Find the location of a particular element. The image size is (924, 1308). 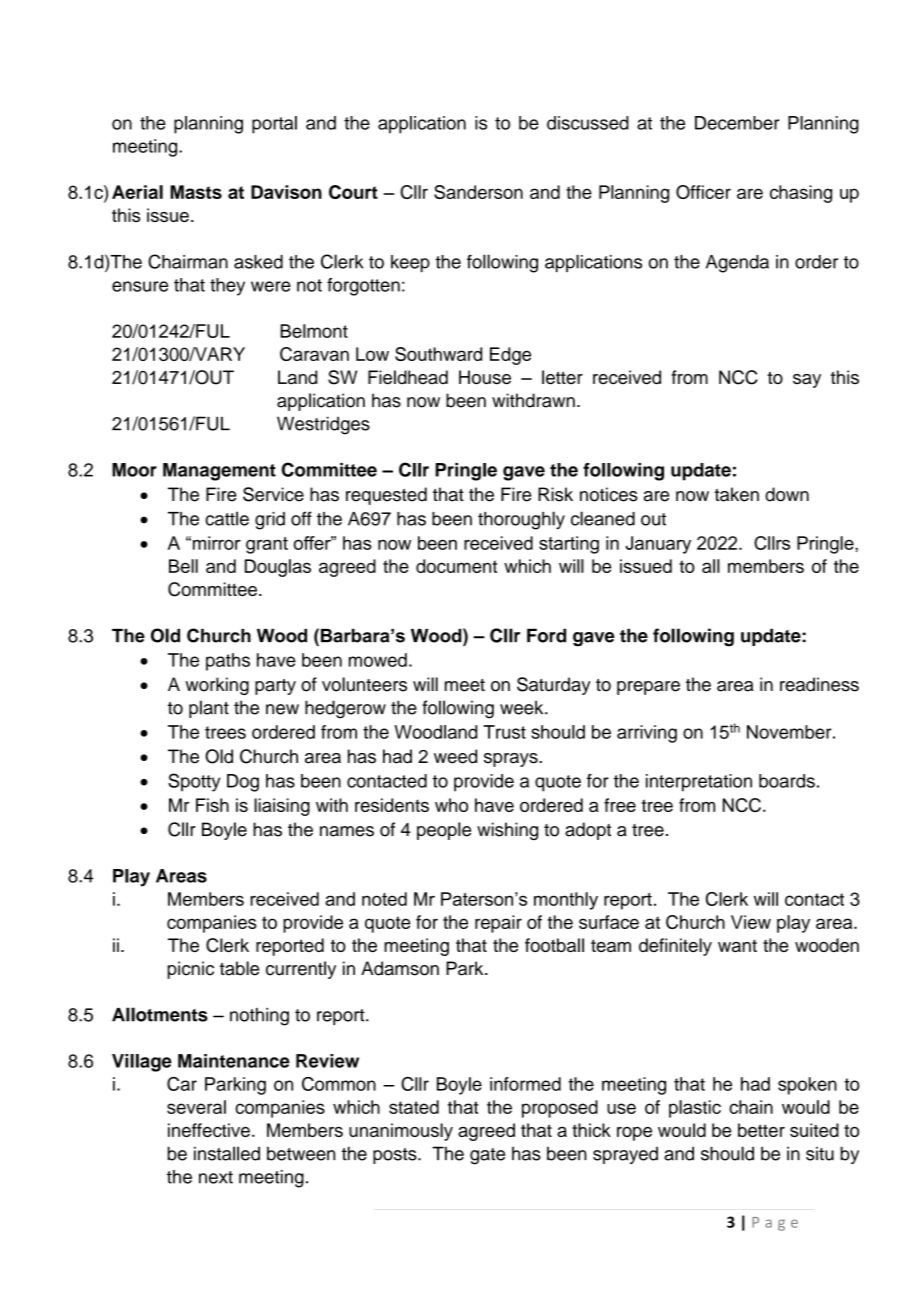

House is located at coordinates (485, 377).
